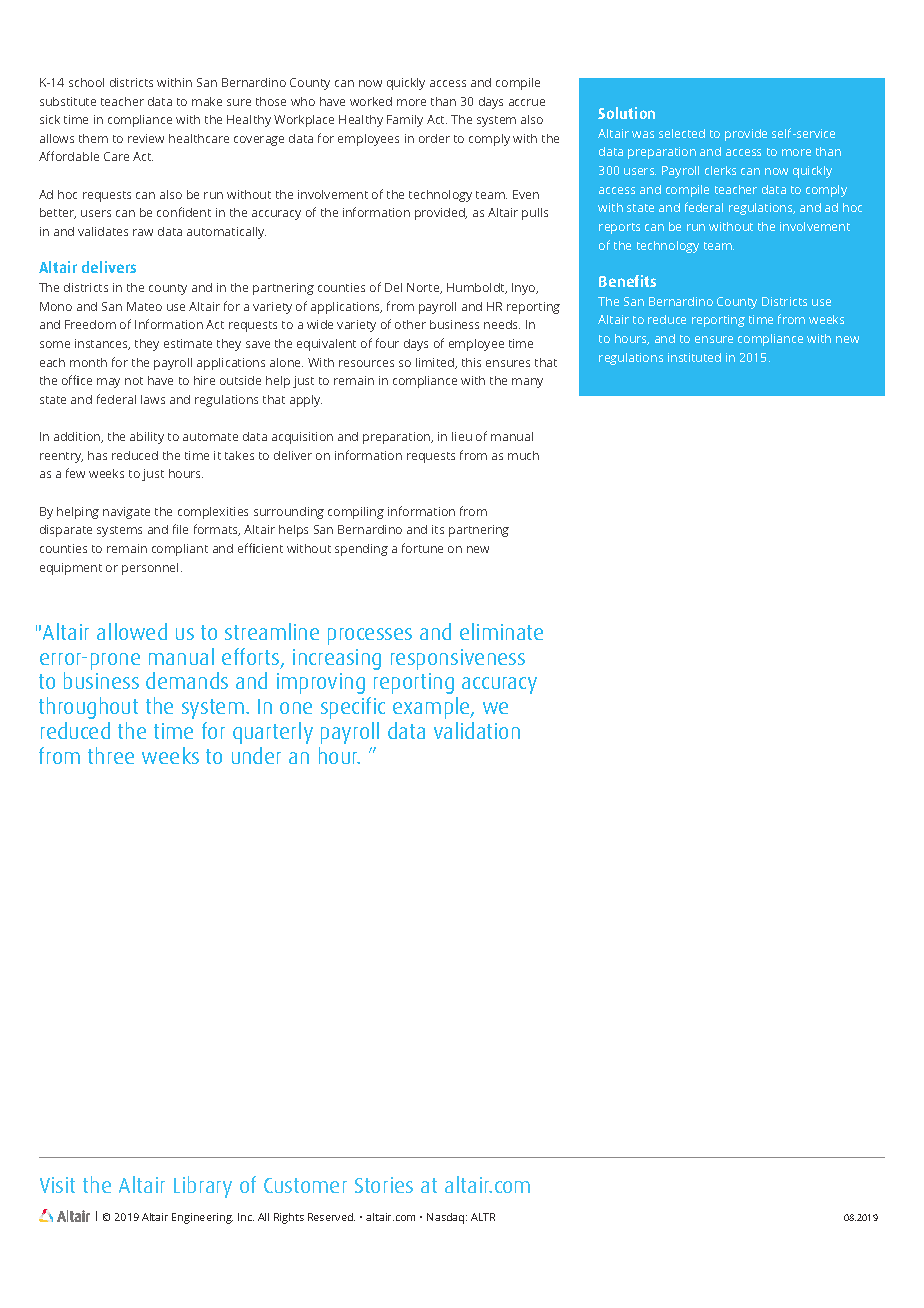 The image size is (924, 1308). Describe the element at coordinates (353, 708) in the screenshot. I see `specific` at that location.
